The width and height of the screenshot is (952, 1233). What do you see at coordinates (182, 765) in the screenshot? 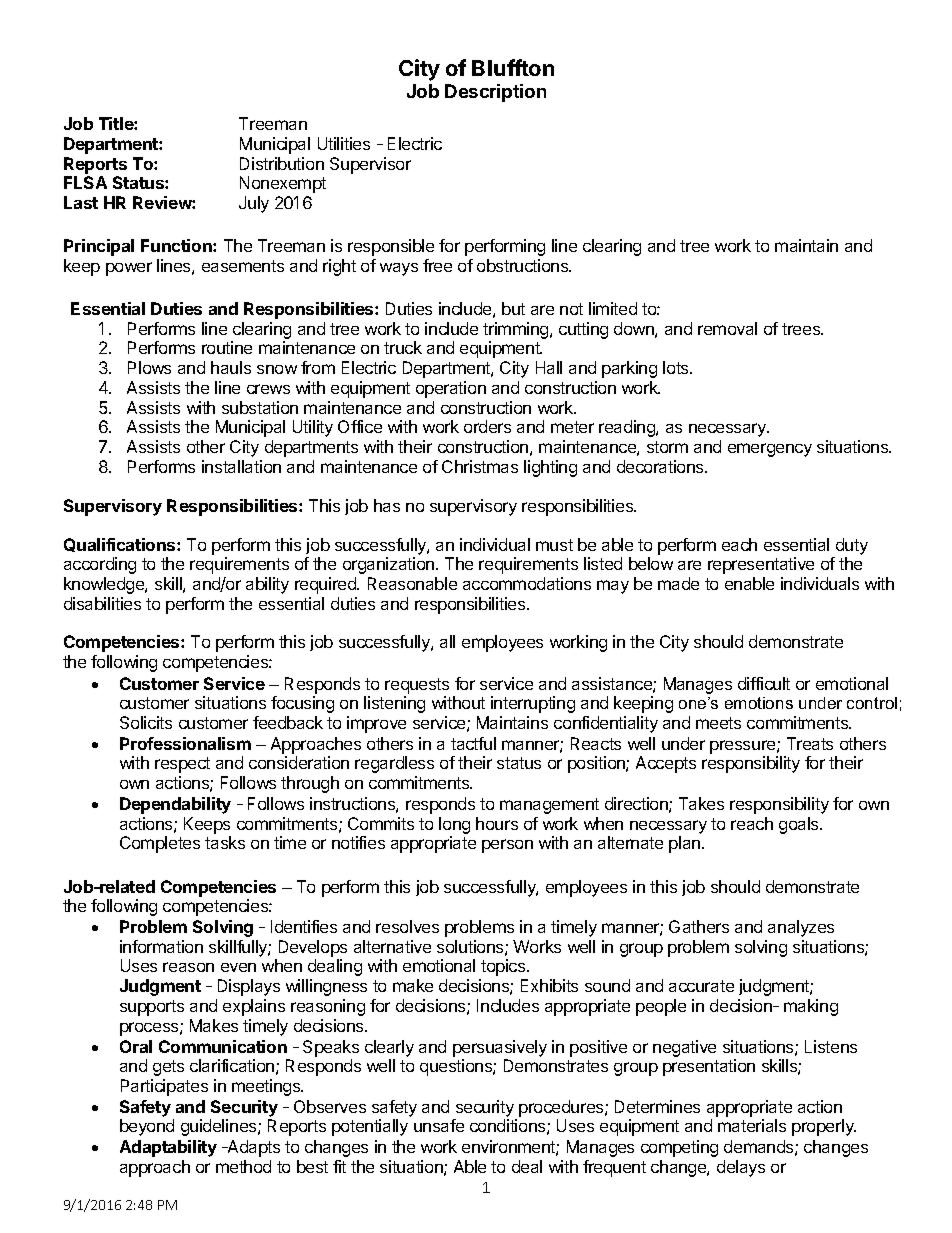
I see `respect` at bounding box center [182, 765].
